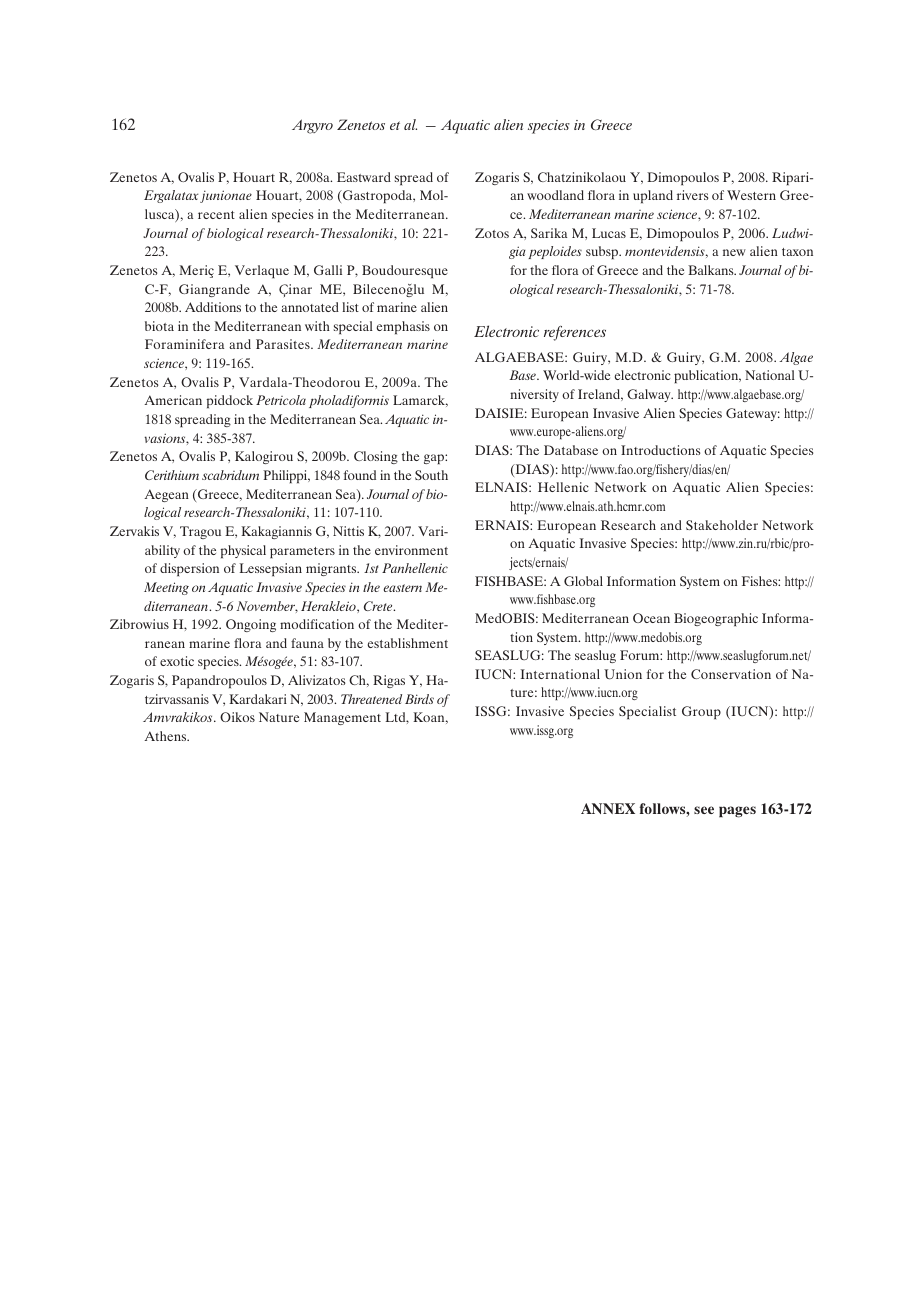  I want to click on emphasis, so click(403, 328).
